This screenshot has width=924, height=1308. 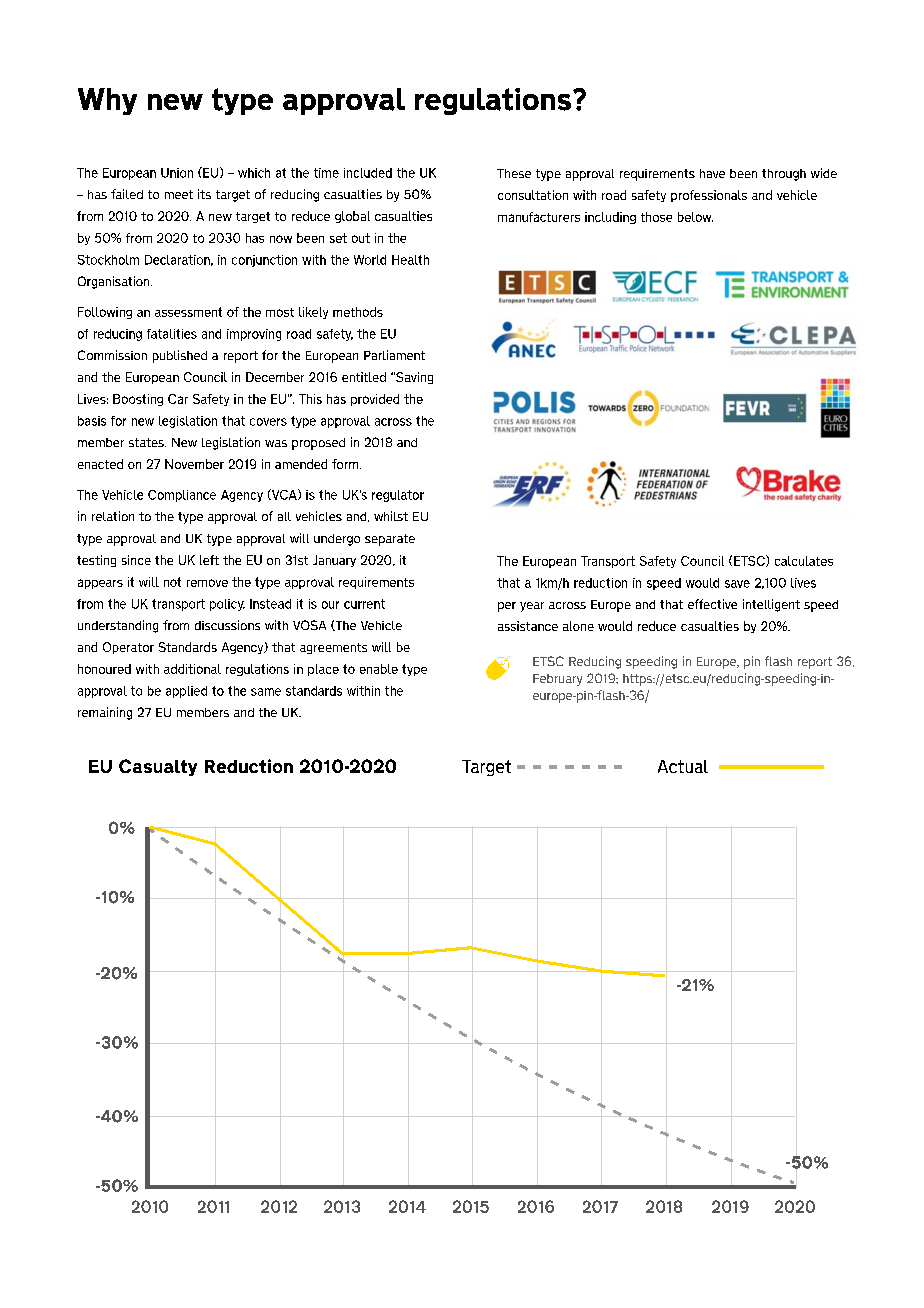 What do you see at coordinates (804, 561) in the screenshot?
I see `calculates` at bounding box center [804, 561].
